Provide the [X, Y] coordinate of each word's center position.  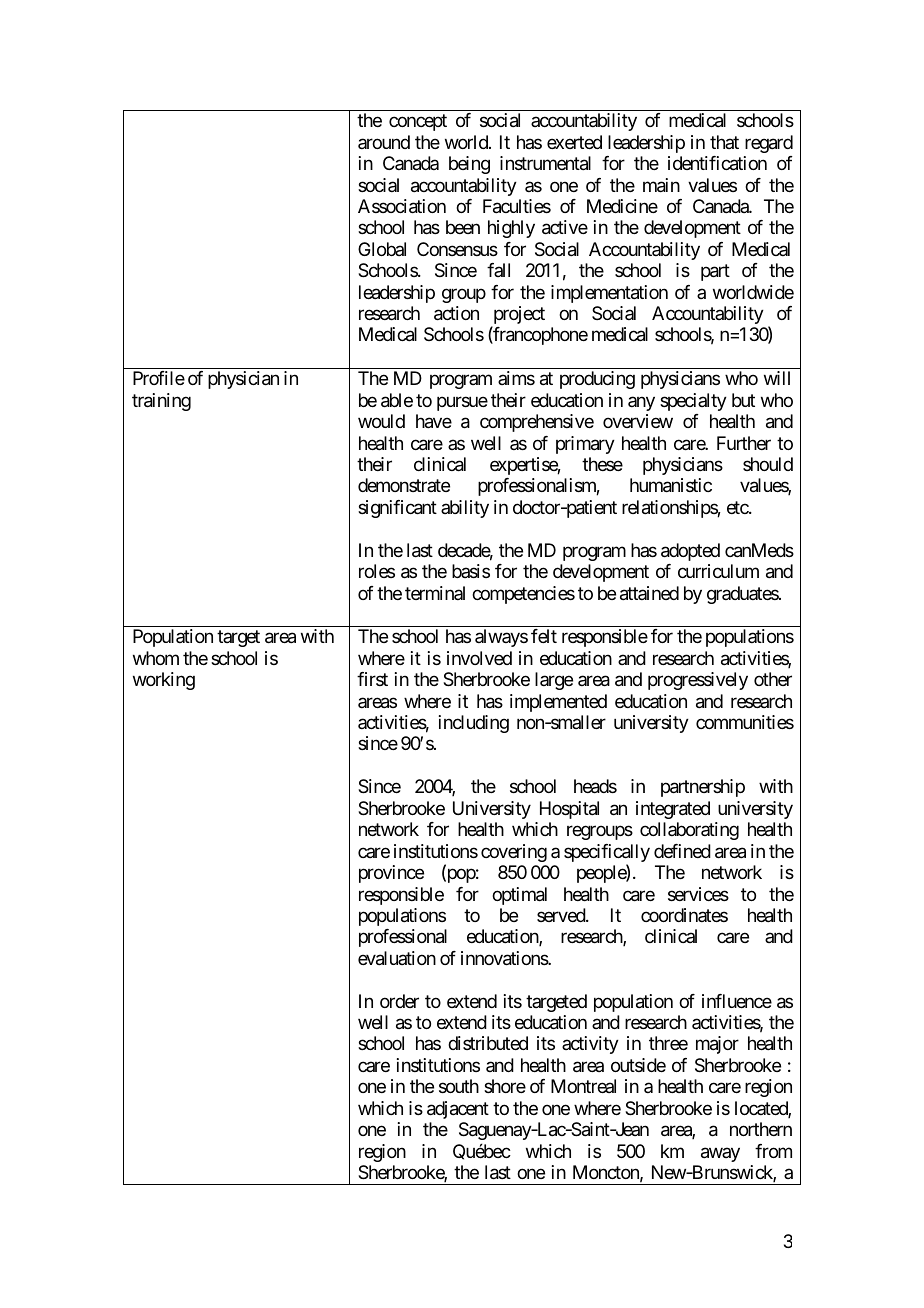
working [164, 681]
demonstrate [404, 485]
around [384, 142]
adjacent [458, 1110]
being [469, 165]
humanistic [671, 485]
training [161, 402]
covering [514, 853]
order [399, 1001]
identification [717, 163]
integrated [673, 810]
